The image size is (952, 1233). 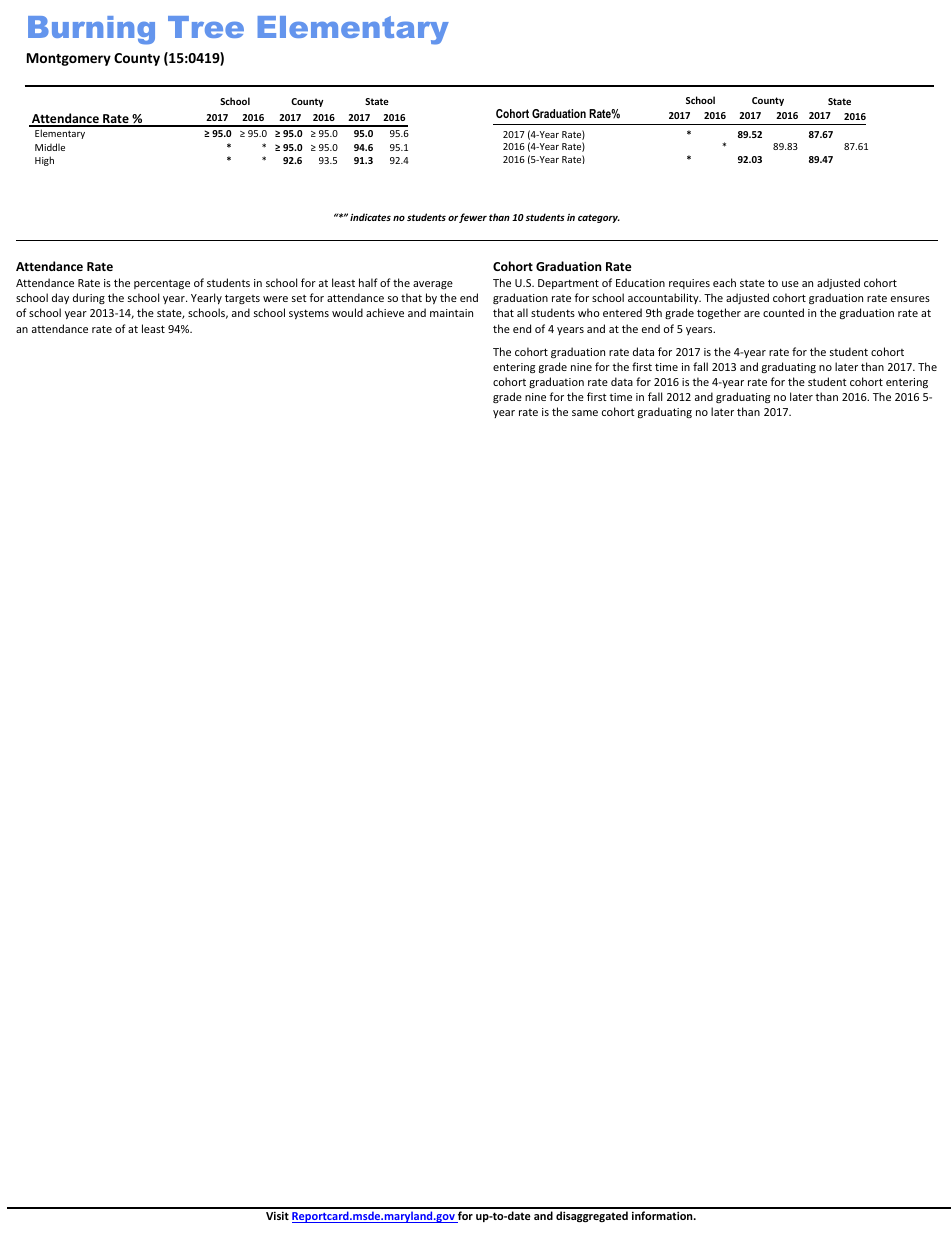 What do you see at coordinates (783, 312) in the screenshot?
I see `counted` at bounding box center [783, 312].
